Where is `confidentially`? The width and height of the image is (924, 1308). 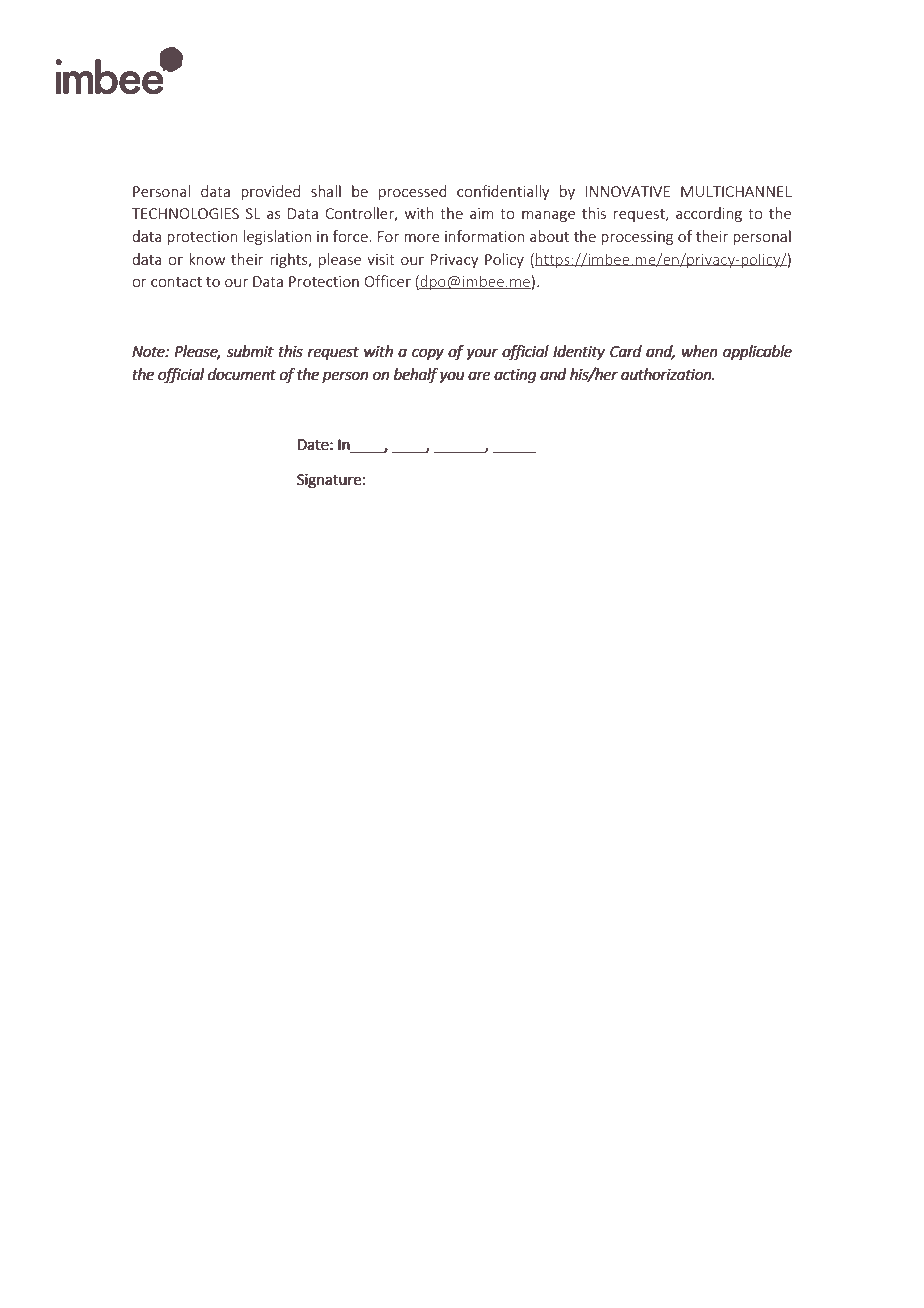
confidentially is located at coordinates (503, 192).
